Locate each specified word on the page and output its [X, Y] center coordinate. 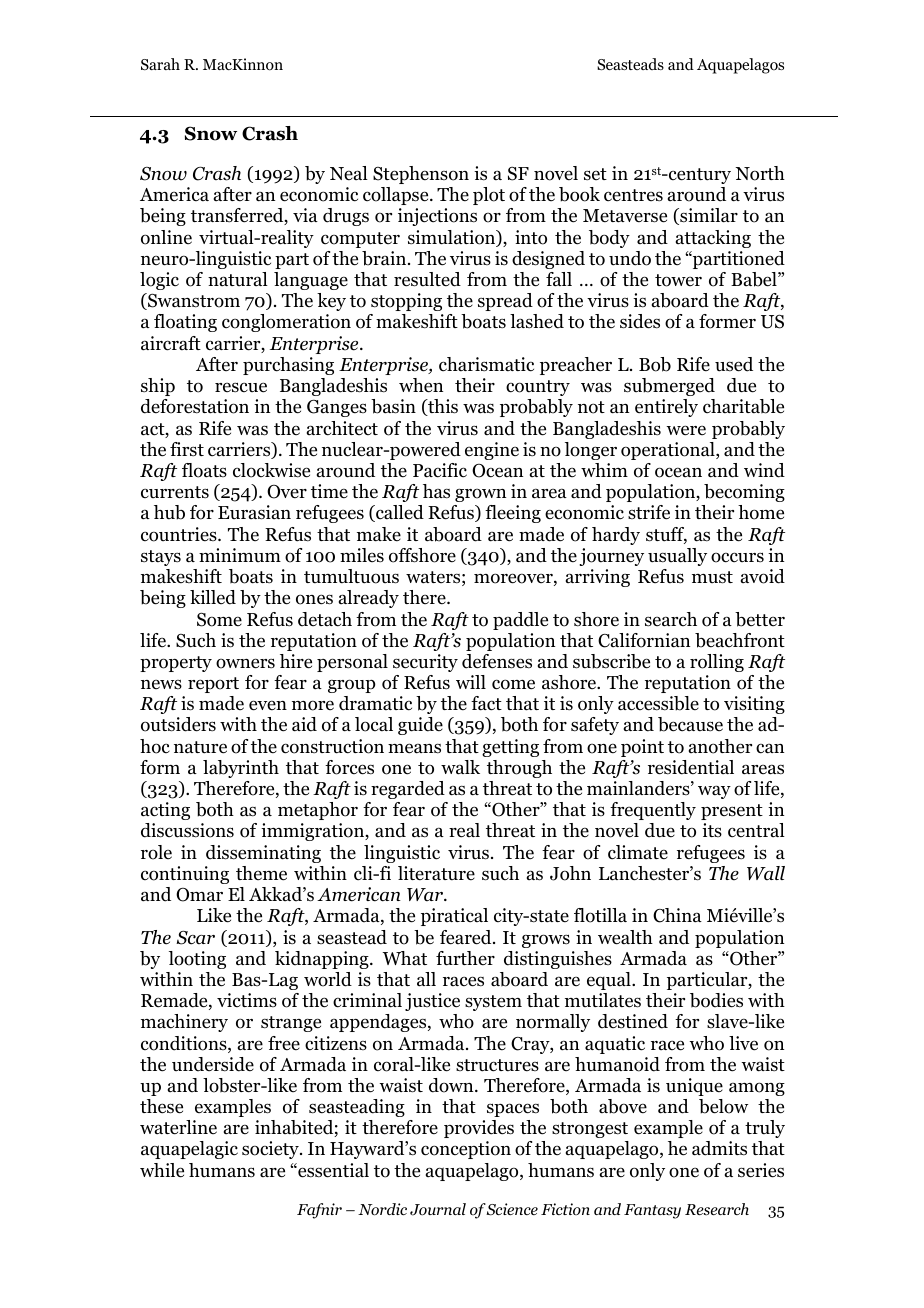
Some [219, 619]
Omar [199, 895]
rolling [717, 663]
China [677, 915]
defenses [497, 661]
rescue [241, 387]
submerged [669, 387]
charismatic [486, 364]
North [760, 173]
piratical [454, 917]
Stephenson [421, 175]
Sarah [160, 64]
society [271, 1150]
